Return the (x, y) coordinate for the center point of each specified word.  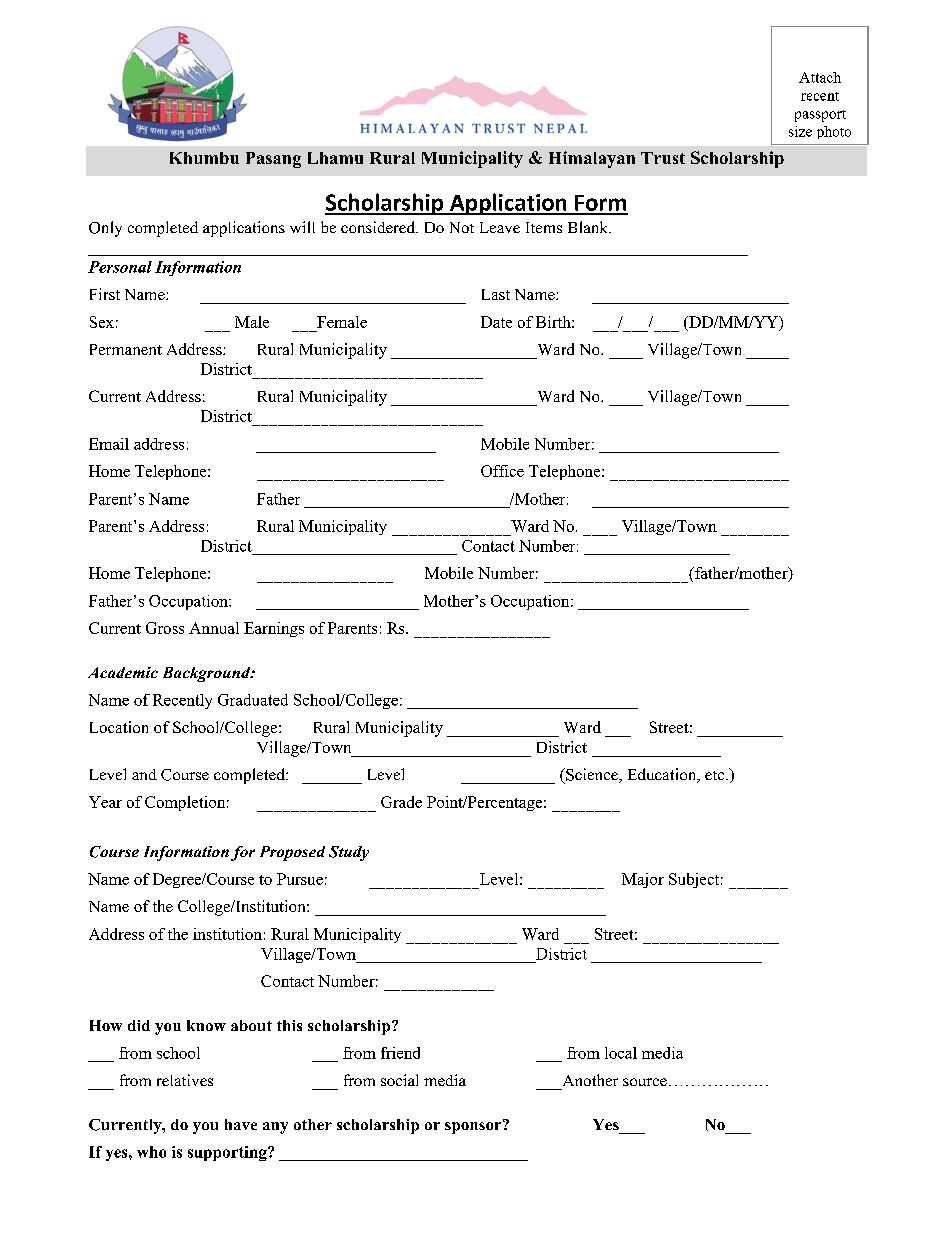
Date (496, 322)
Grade (401, 802)
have (241, 1124)
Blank (589, 227)
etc (716, 775)
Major (643, 880)
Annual (214, 628)
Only (105, 229)
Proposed (292, 853)
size (800, 131)
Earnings (274, 629)
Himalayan (592, 159)
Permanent (126, 349)
